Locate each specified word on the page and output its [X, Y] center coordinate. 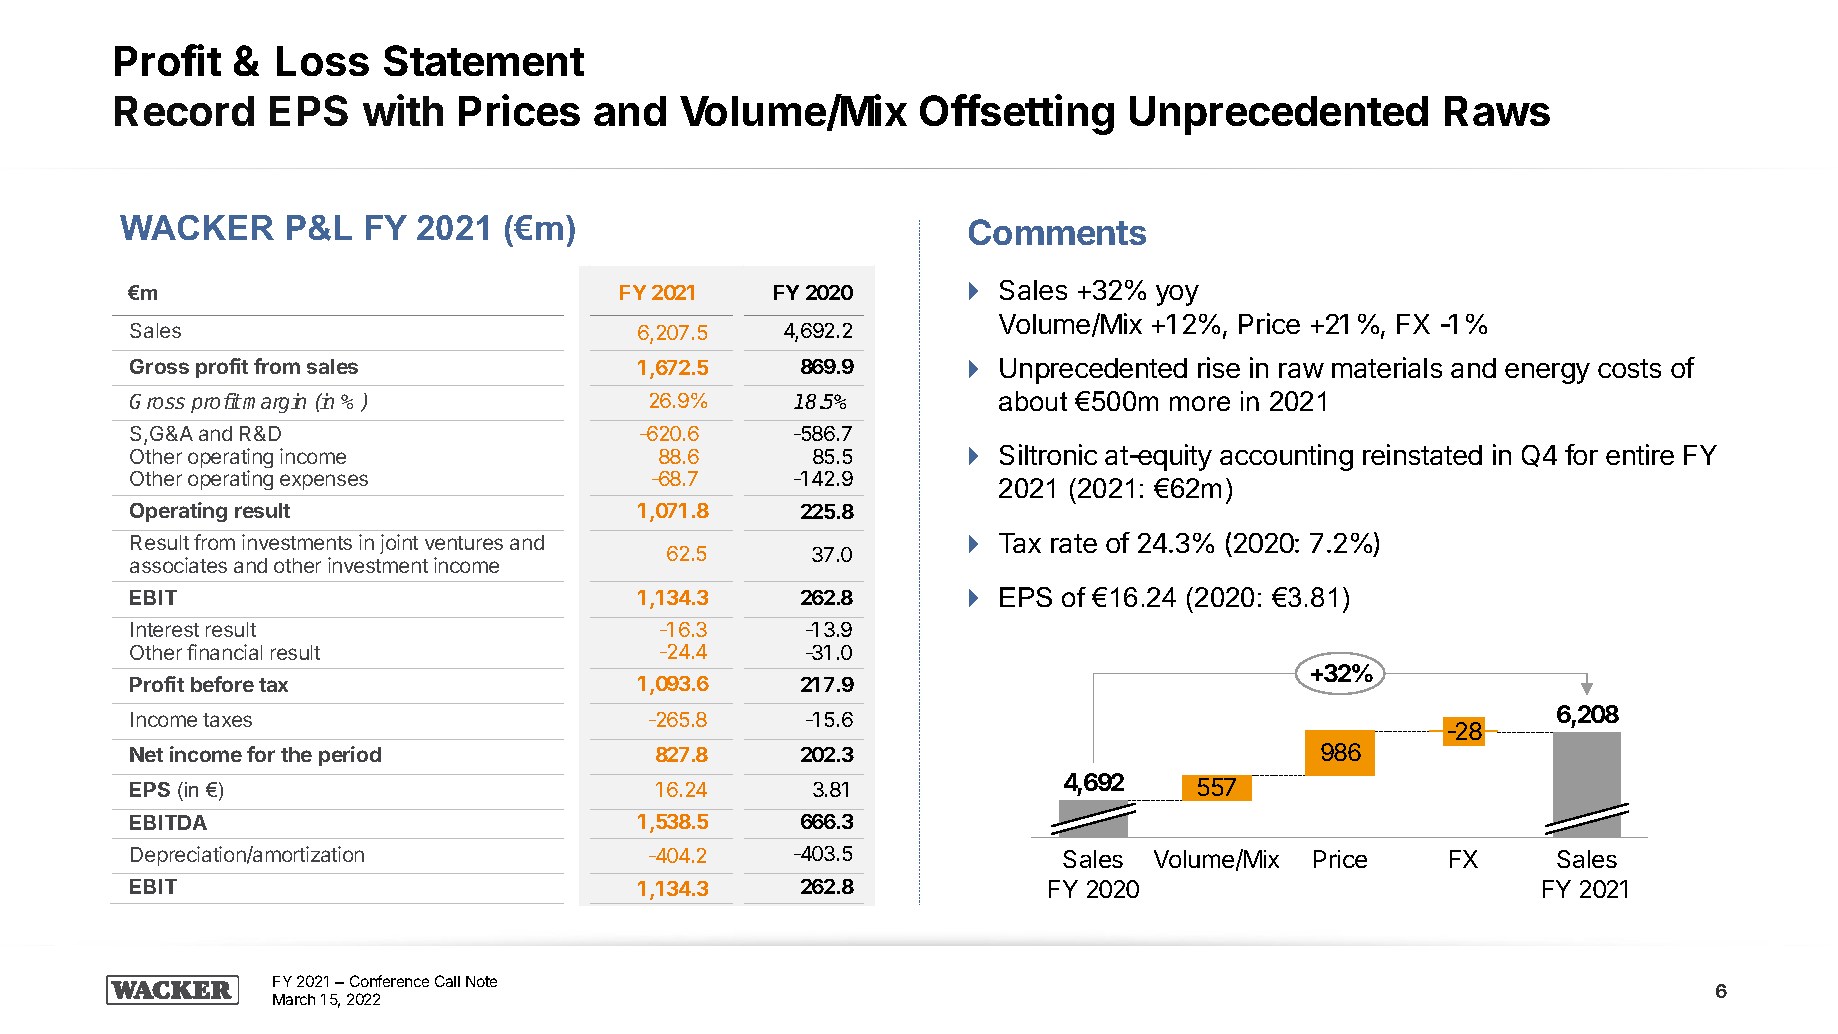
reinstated [1422, 454]
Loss [323, 61]
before [222, 684]
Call [447, 981]
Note [481, 981]
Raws [1497, 111]
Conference [389, 981]
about [1033, 401]
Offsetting [1017, 114]
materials [1387, 367]
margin [274, 403]
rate [1074, 543]
